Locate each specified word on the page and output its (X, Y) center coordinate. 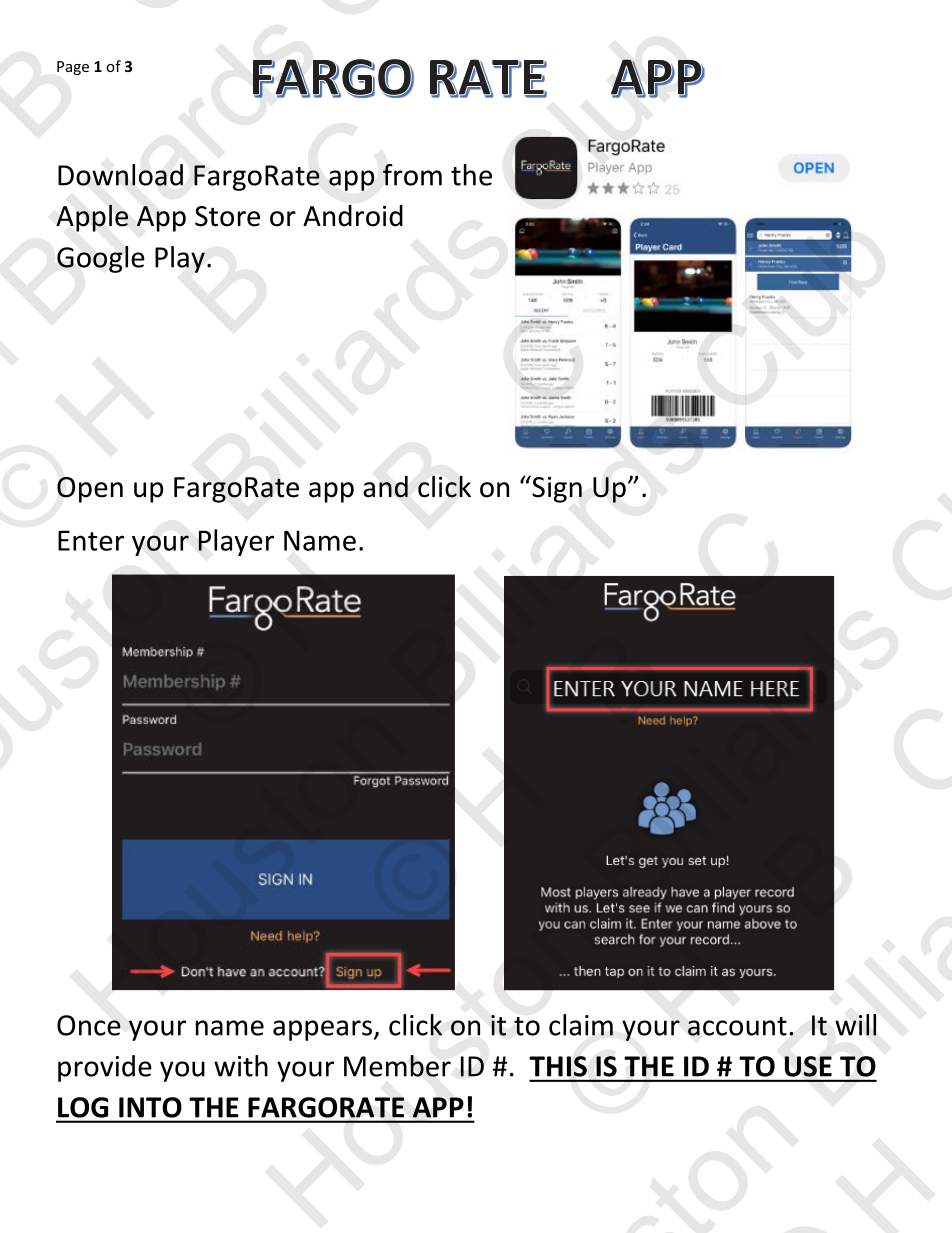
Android (353, 216)
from (412, 175)
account (737, 1026)
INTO (150, 1107)
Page (73, 68)
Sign (556, 489)
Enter (91, 540)
